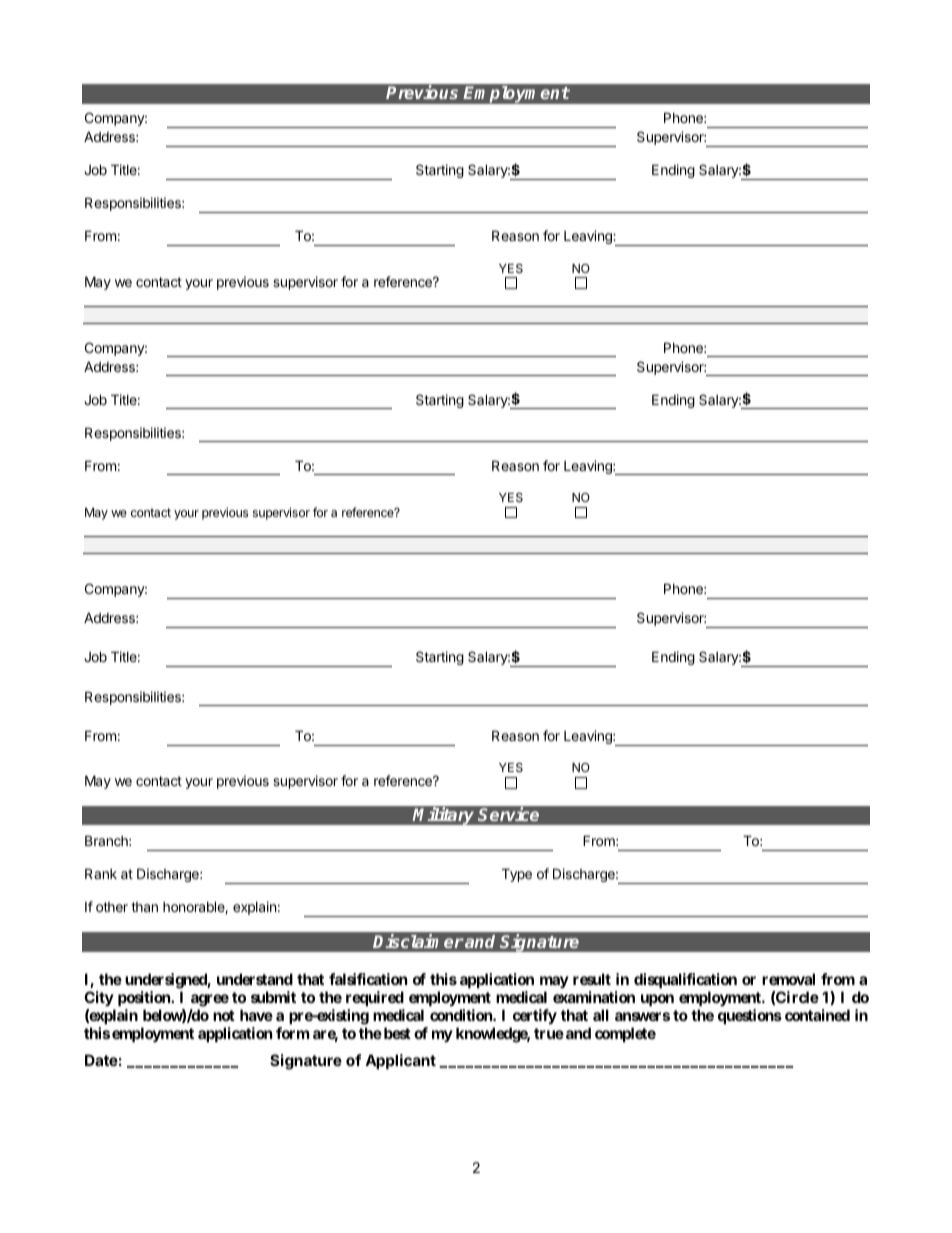  I want to click on Rank, so click(101, 873).
